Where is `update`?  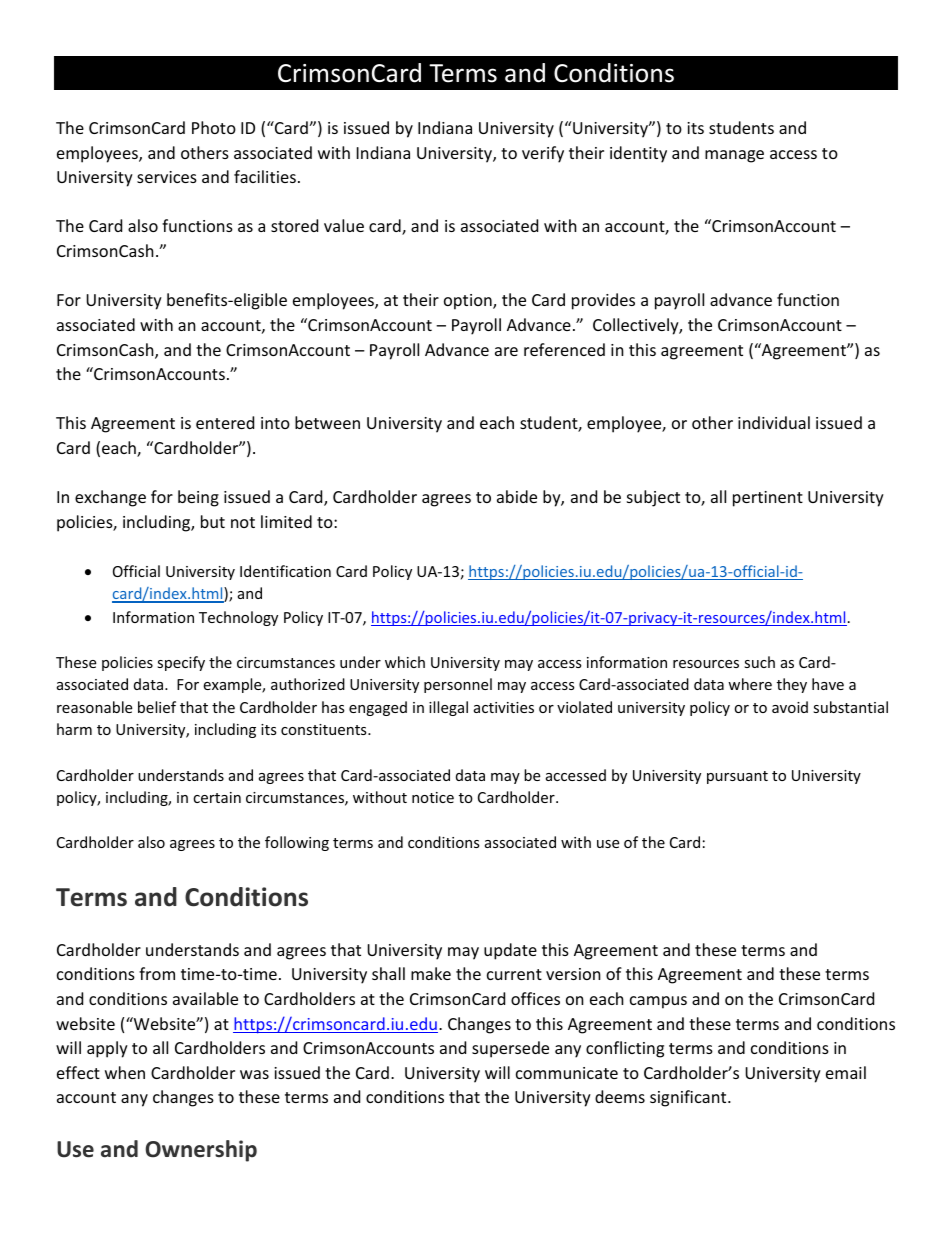
update is located at coordinates (510, 951).
